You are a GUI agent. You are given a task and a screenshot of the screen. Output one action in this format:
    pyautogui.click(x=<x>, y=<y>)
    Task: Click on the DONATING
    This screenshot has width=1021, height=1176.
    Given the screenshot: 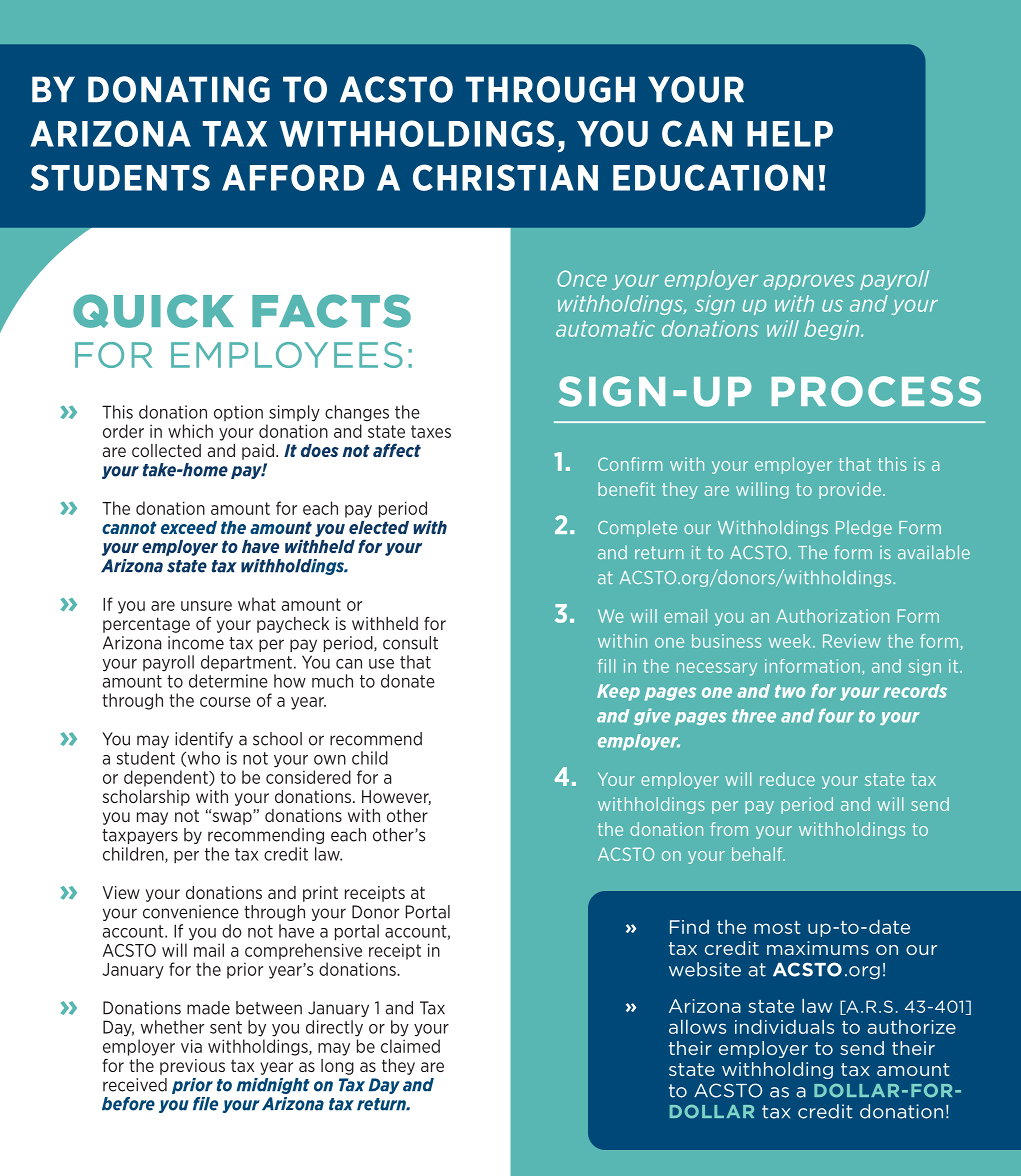 What is the action you would take?
    pyautogui.click(x=179, y=89)
